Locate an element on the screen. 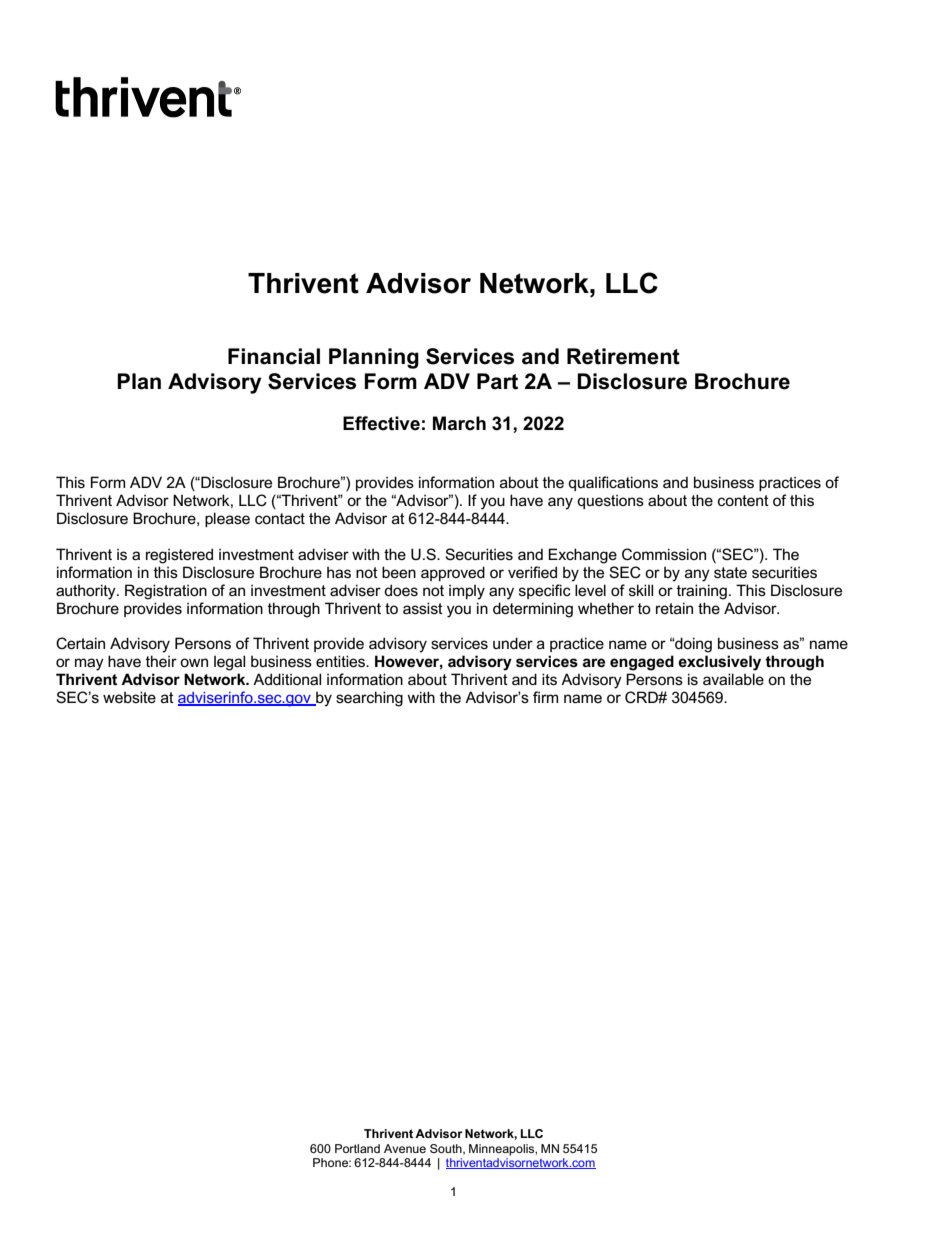 Image resolution: width=952 pixels, height=1233 pixels. Retirement is located at coordinates (623, 356).
